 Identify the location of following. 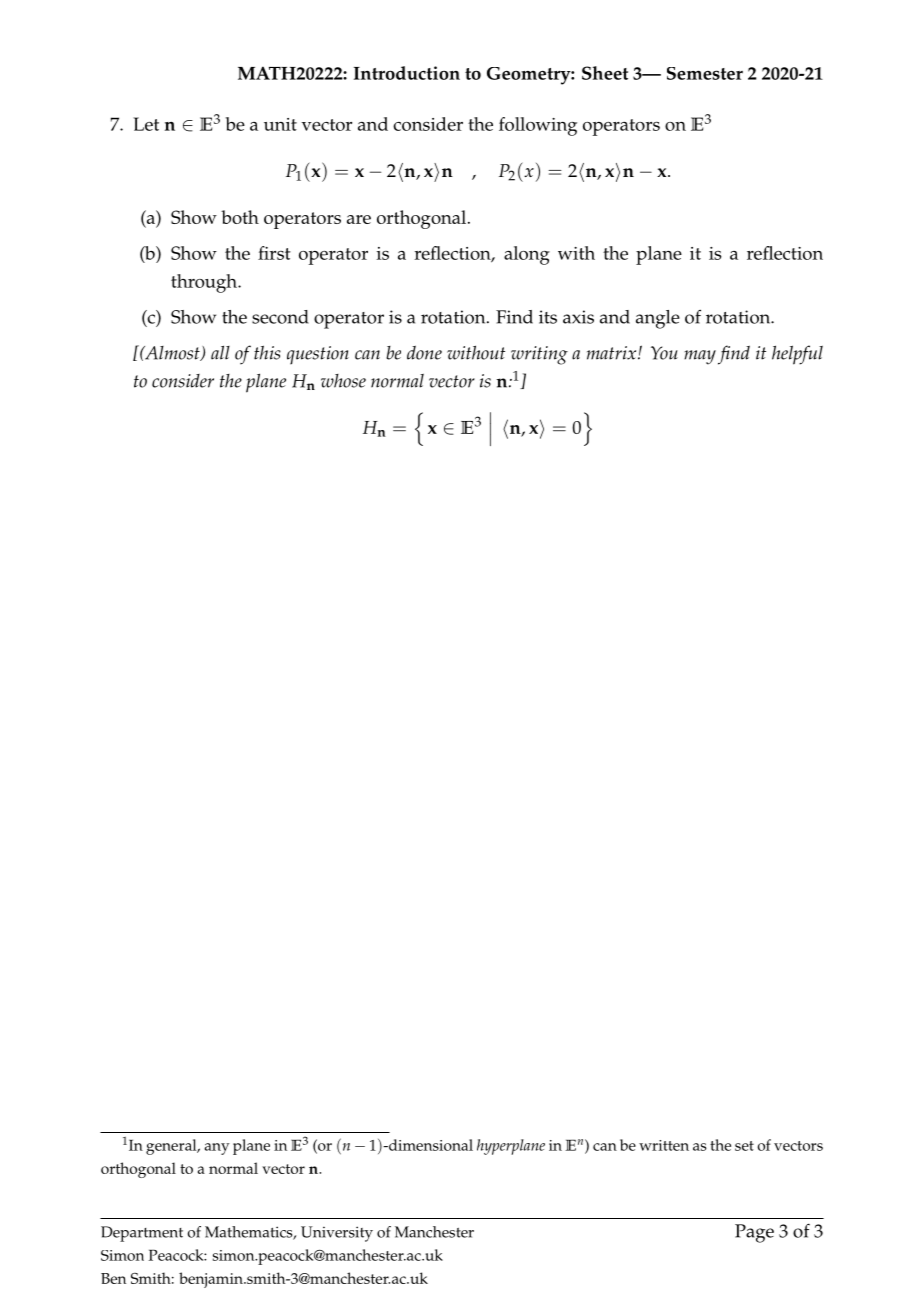
(538, 126).
